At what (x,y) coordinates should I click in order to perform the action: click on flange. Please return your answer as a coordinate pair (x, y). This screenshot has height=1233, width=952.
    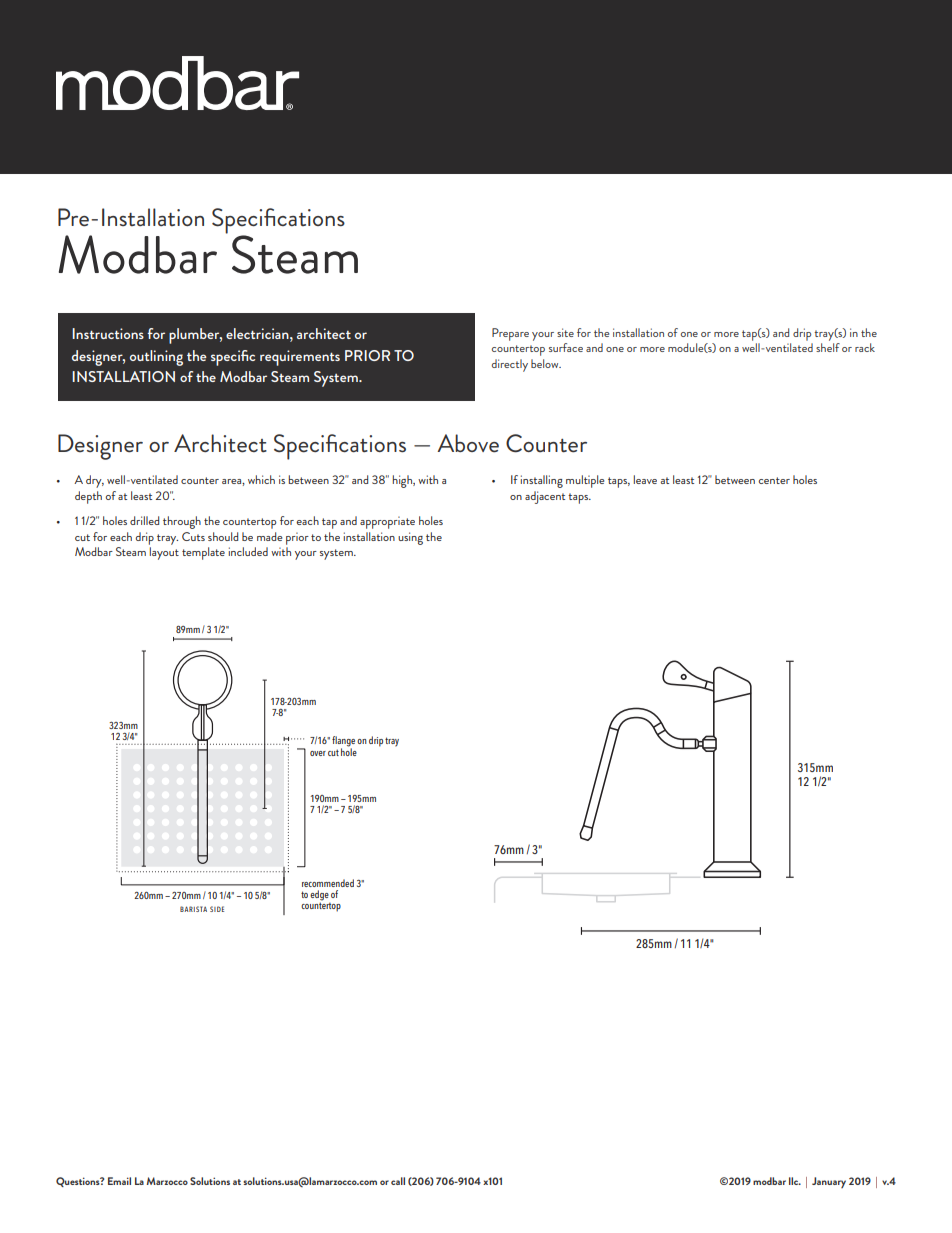
    Looking at the image, I should click on (343, 742).
